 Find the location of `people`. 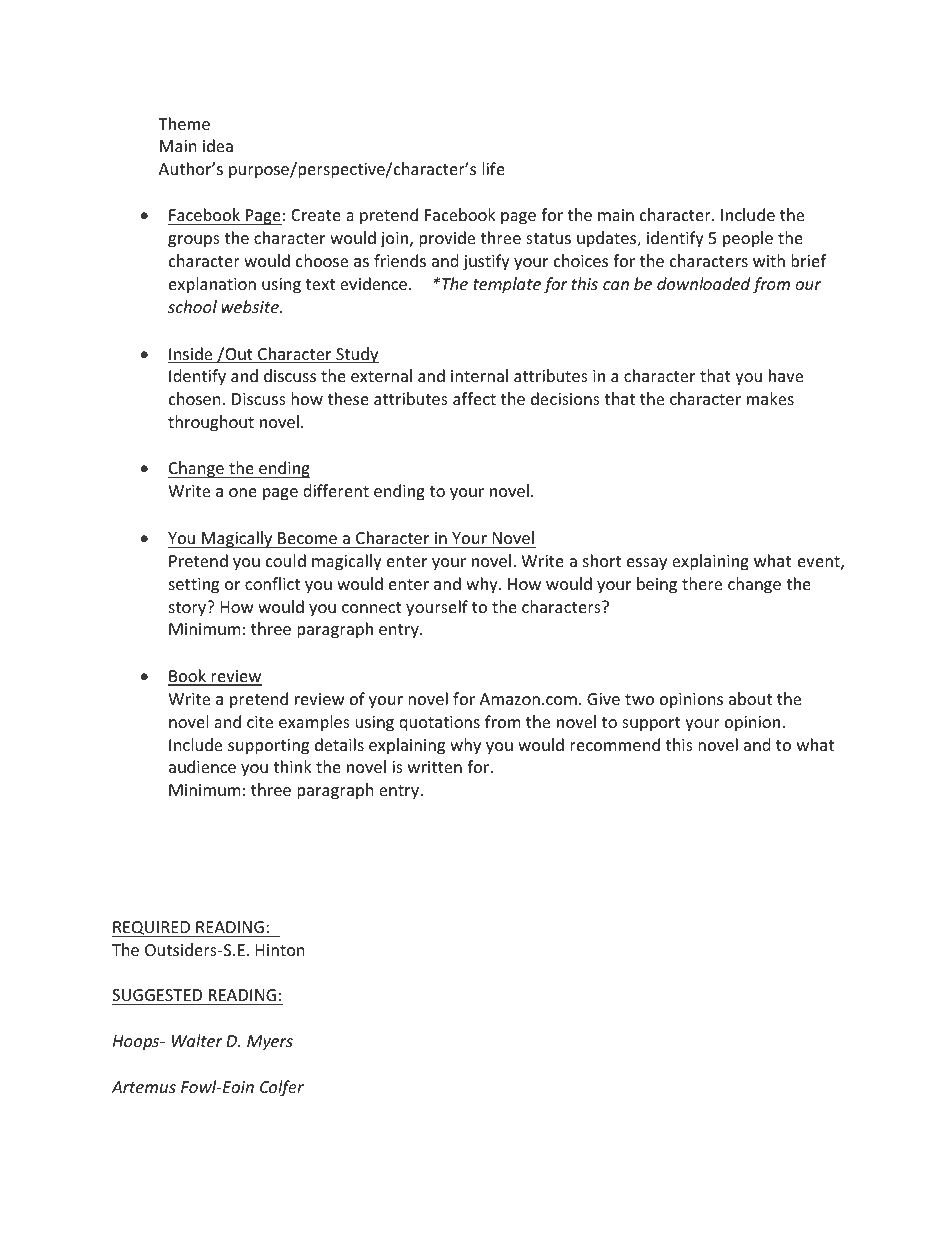

people is located at coordinates (748, 239).
